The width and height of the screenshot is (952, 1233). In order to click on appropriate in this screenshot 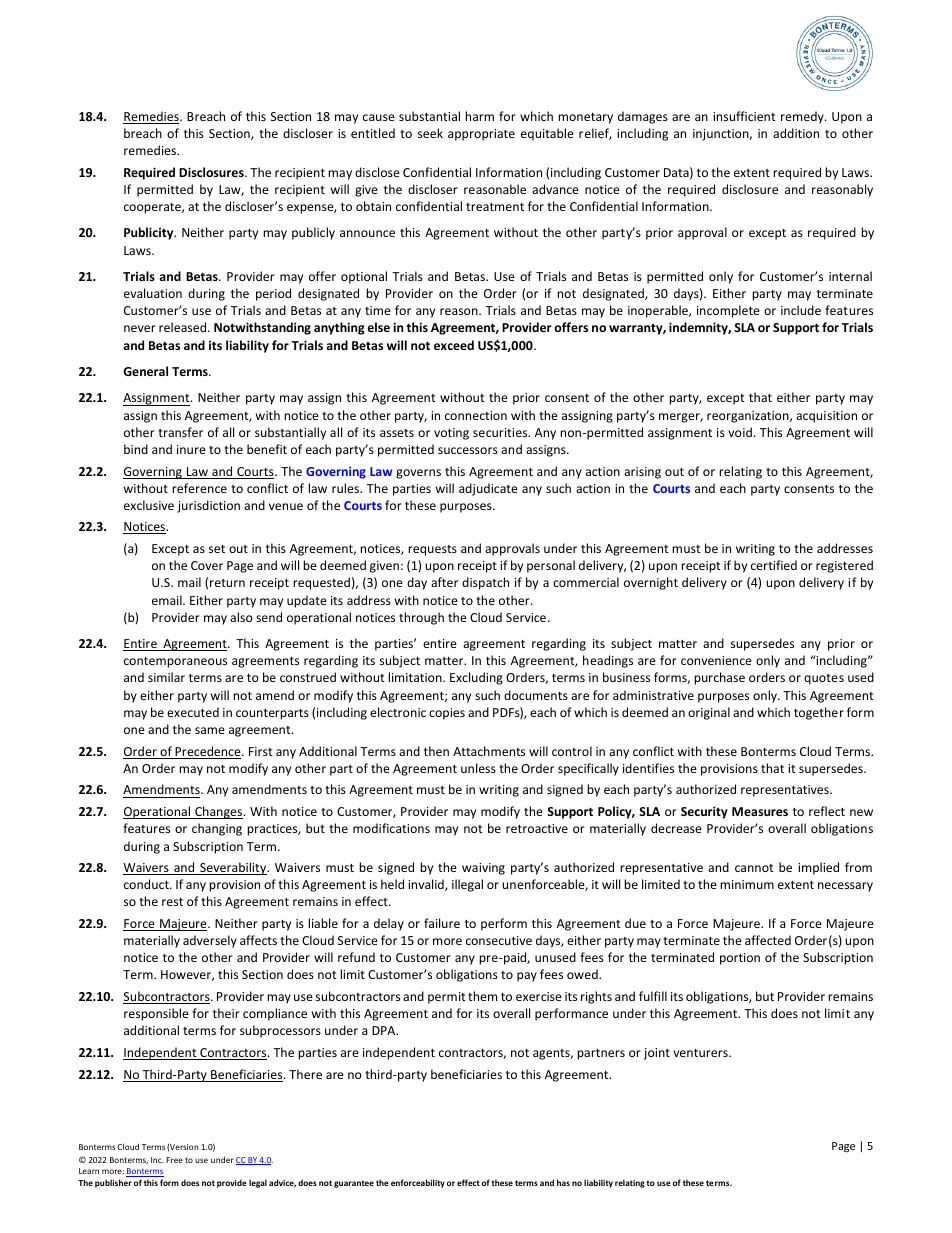, I will do `click(481, 135)`.
